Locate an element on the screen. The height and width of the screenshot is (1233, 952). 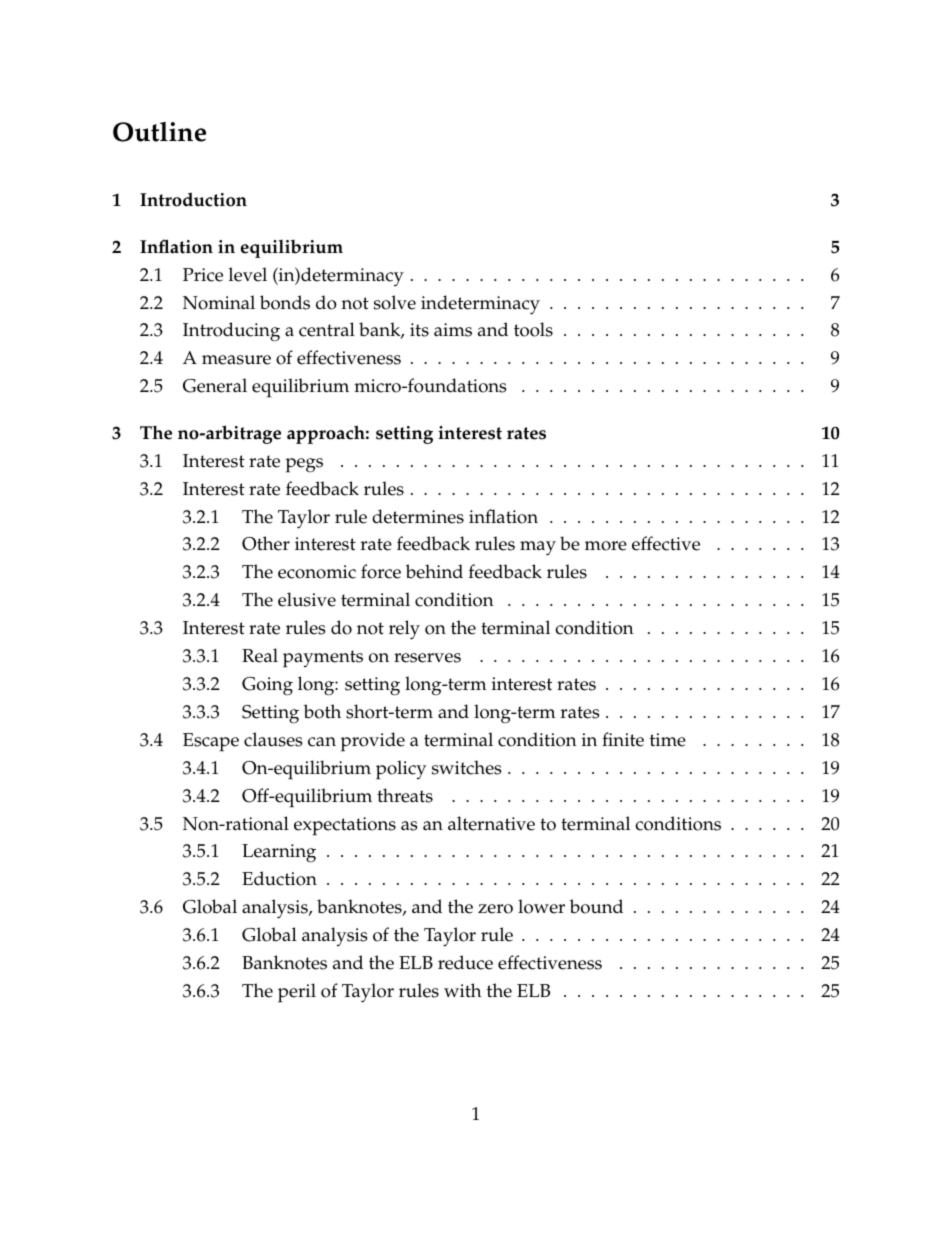
peril is located at coordinates (297, 993).
